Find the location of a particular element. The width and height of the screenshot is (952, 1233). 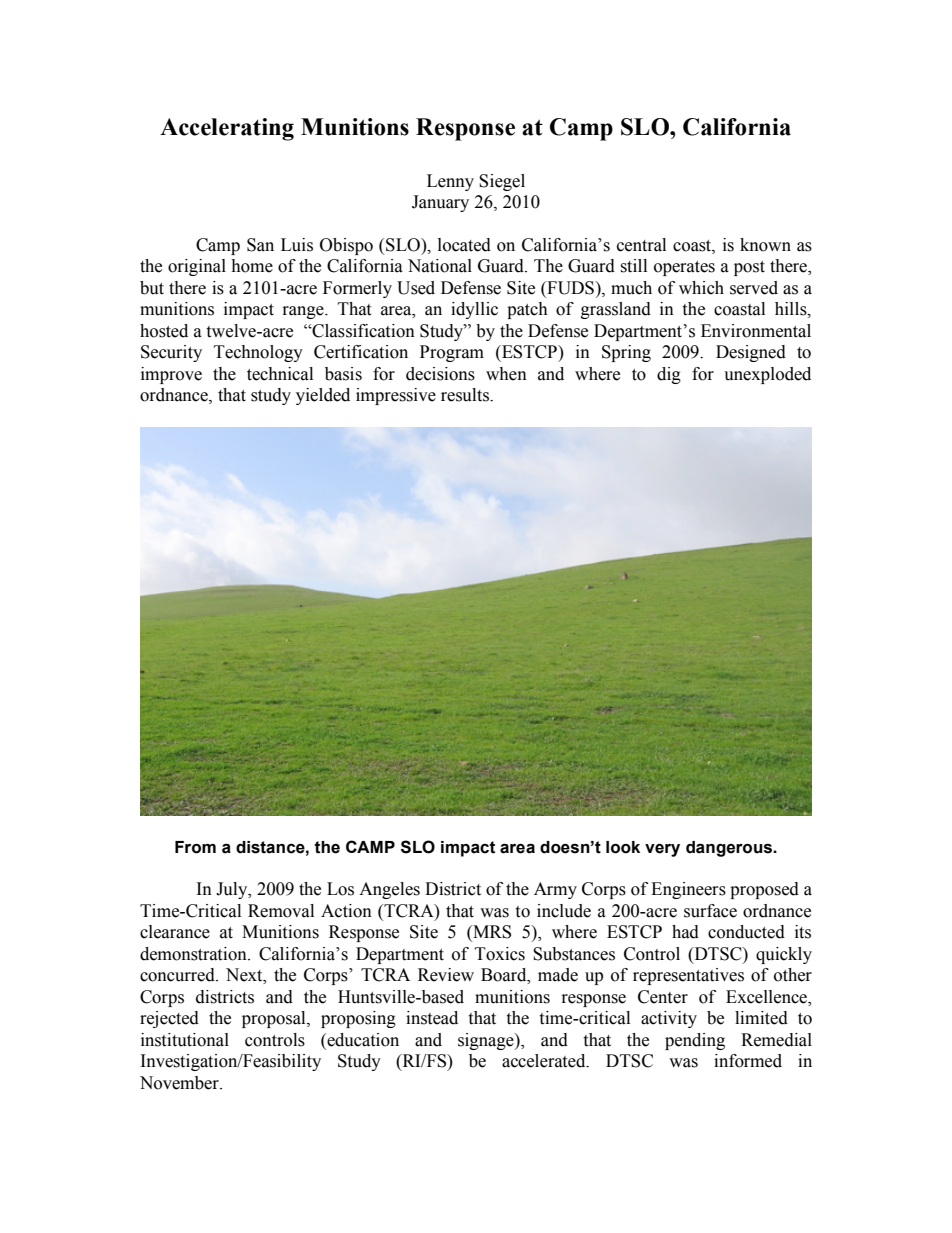

instead is located at coordinates (432, 1018).
